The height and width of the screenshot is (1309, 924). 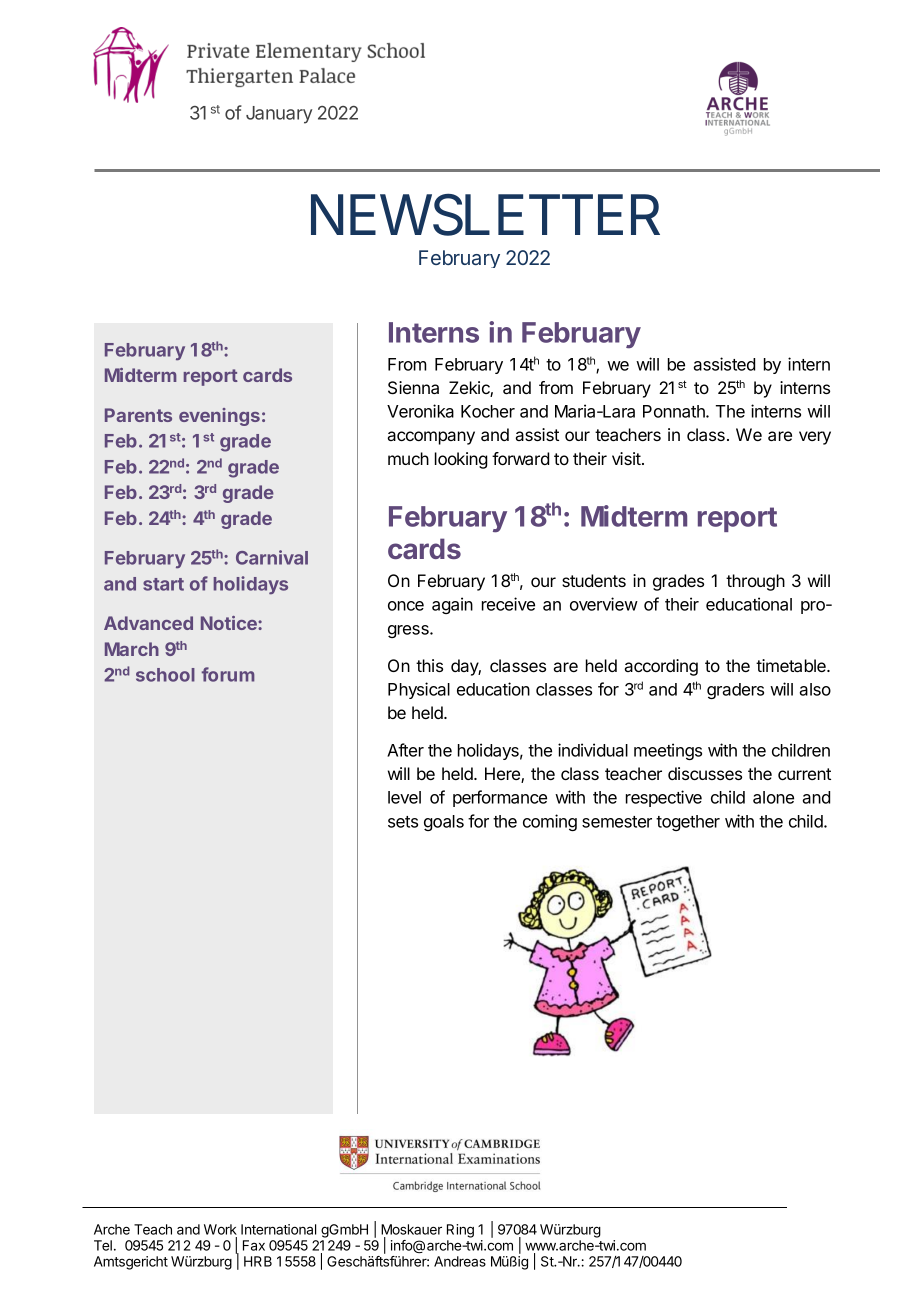 I want to click on through, so click(x=755, y=582).
